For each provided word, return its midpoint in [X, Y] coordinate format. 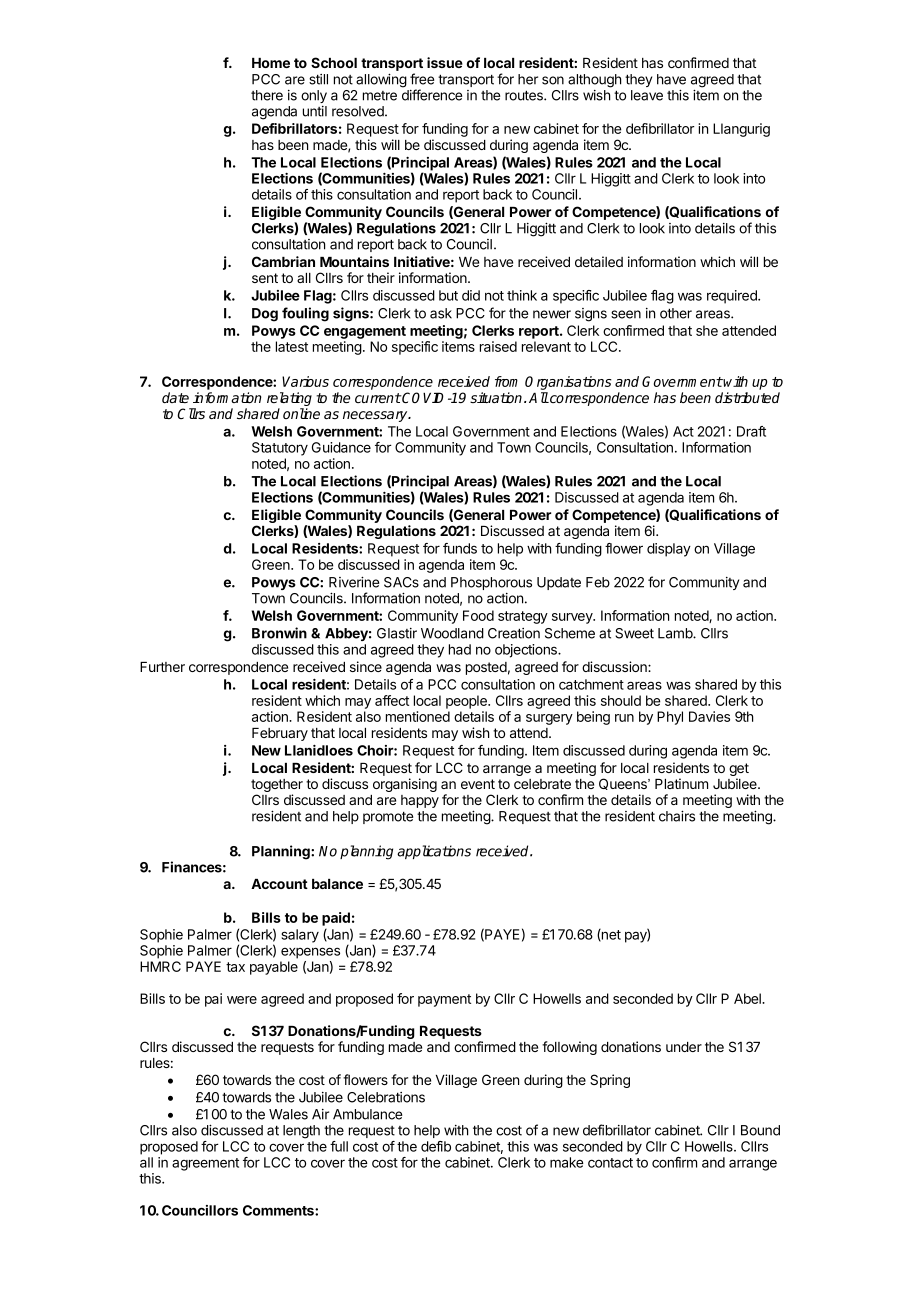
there [267, 95]
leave [647, 95]
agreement [205, 1164]
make [567, 1162]
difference [432, 95]
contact [610, 1163]
